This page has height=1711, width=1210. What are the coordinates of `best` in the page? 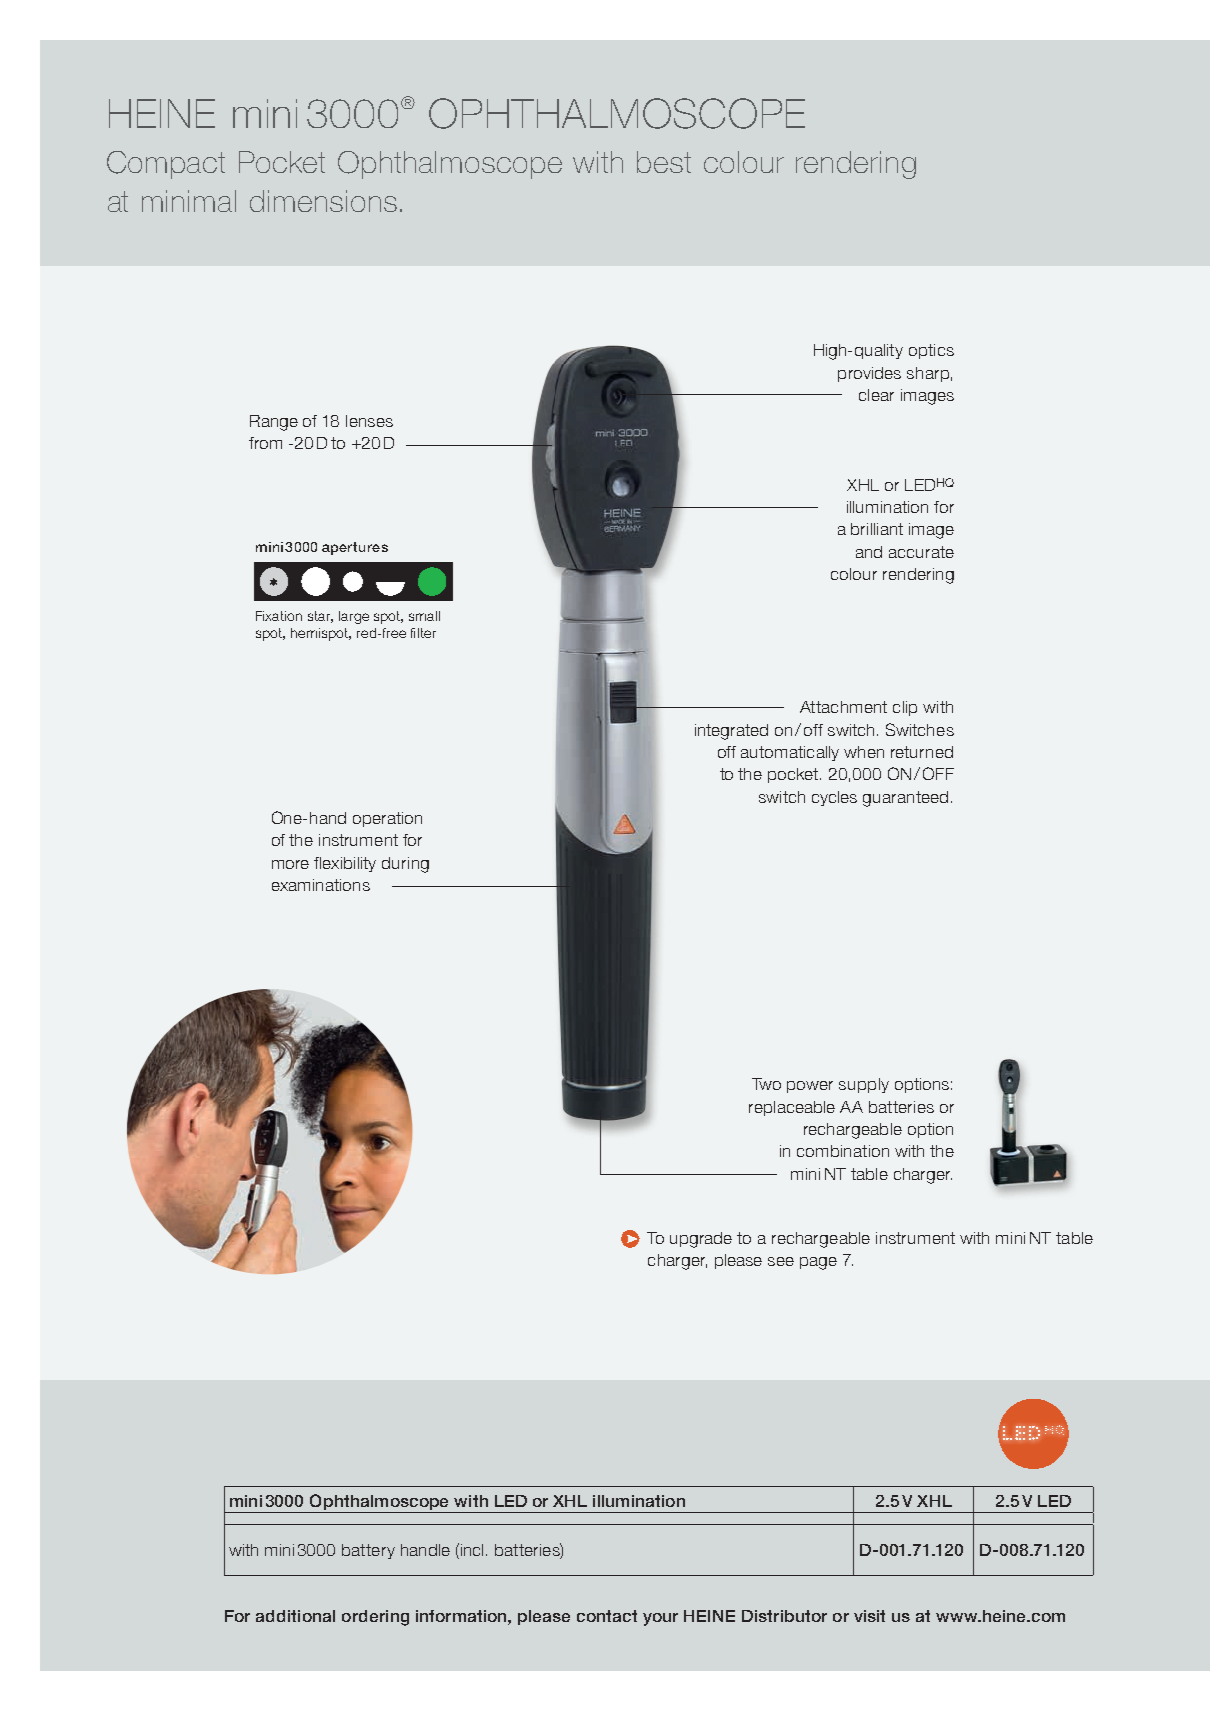 It's located at (664, 162).
